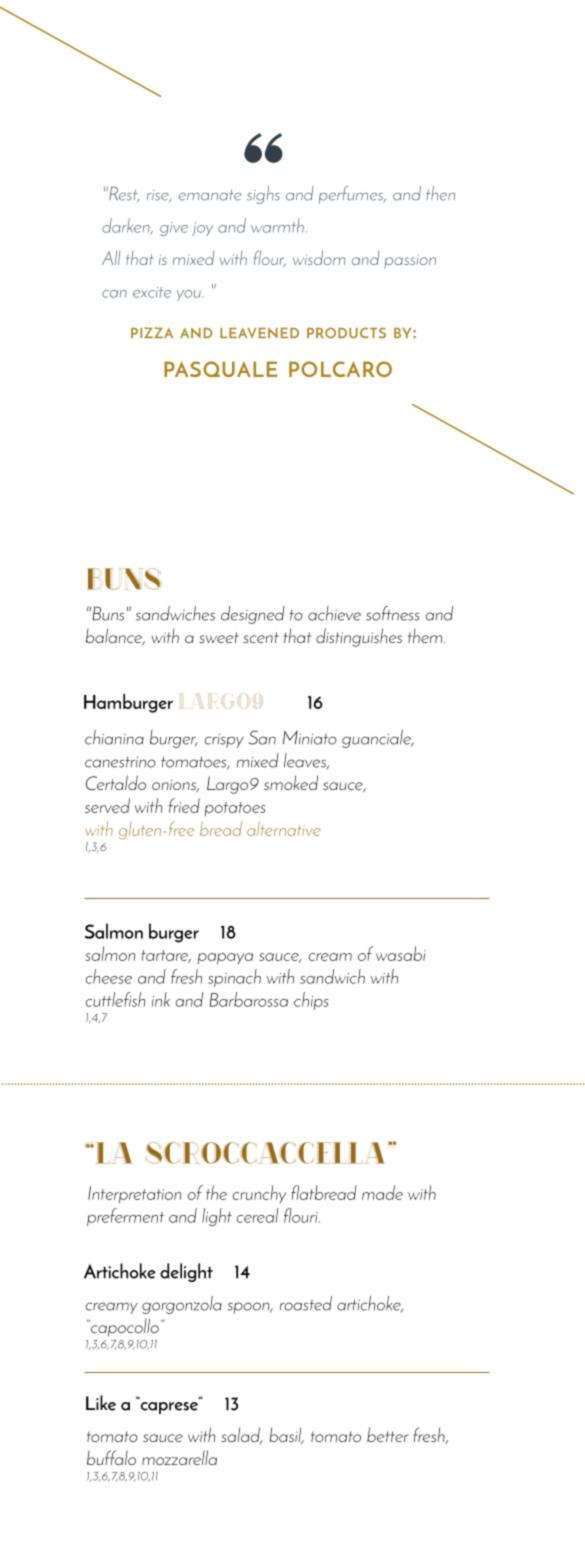  Describe the element at coordinates (277, 225) in the page. I see `warmth` at that location.
